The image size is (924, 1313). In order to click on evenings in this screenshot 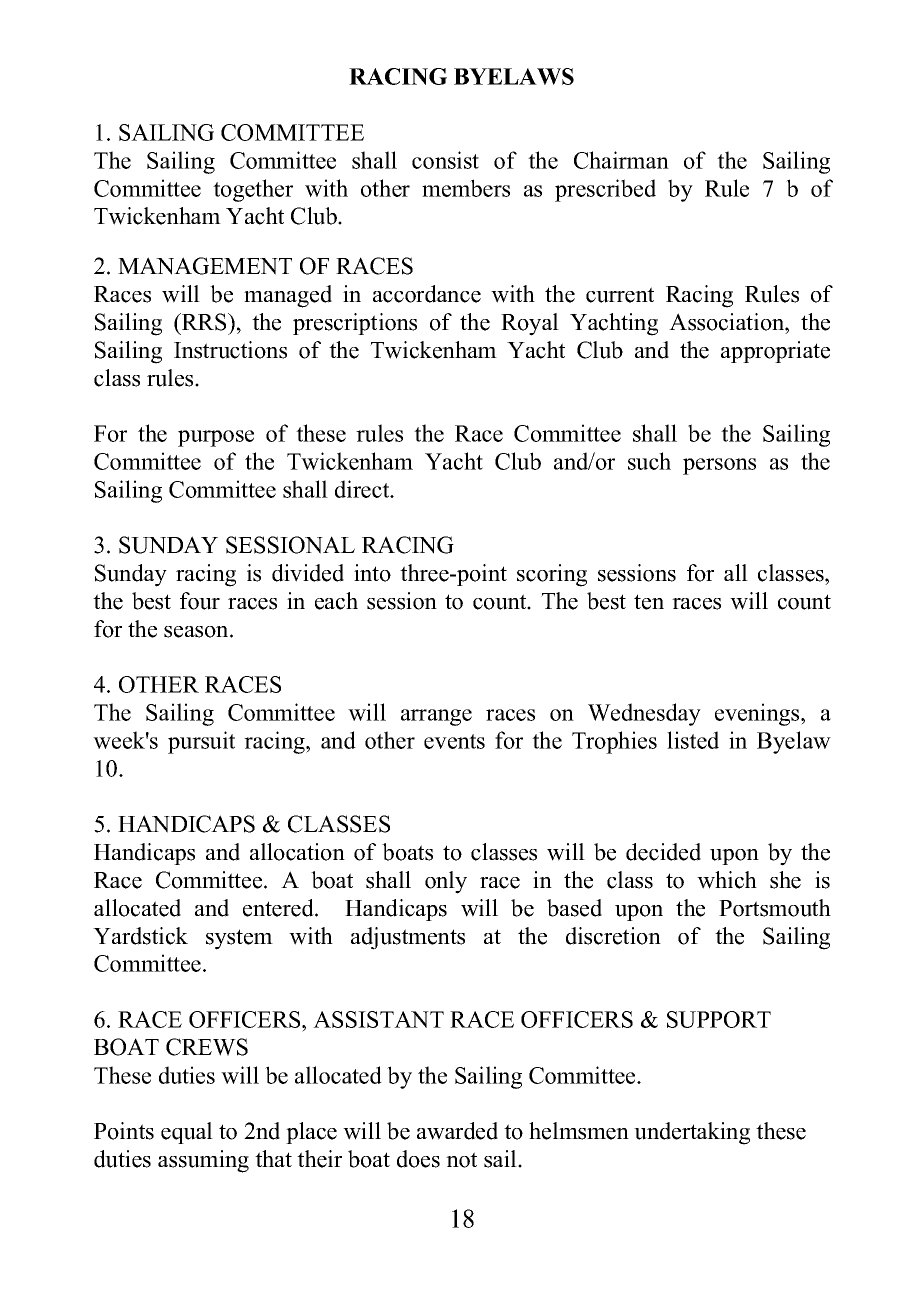, I will do `click(758, 714)`.
